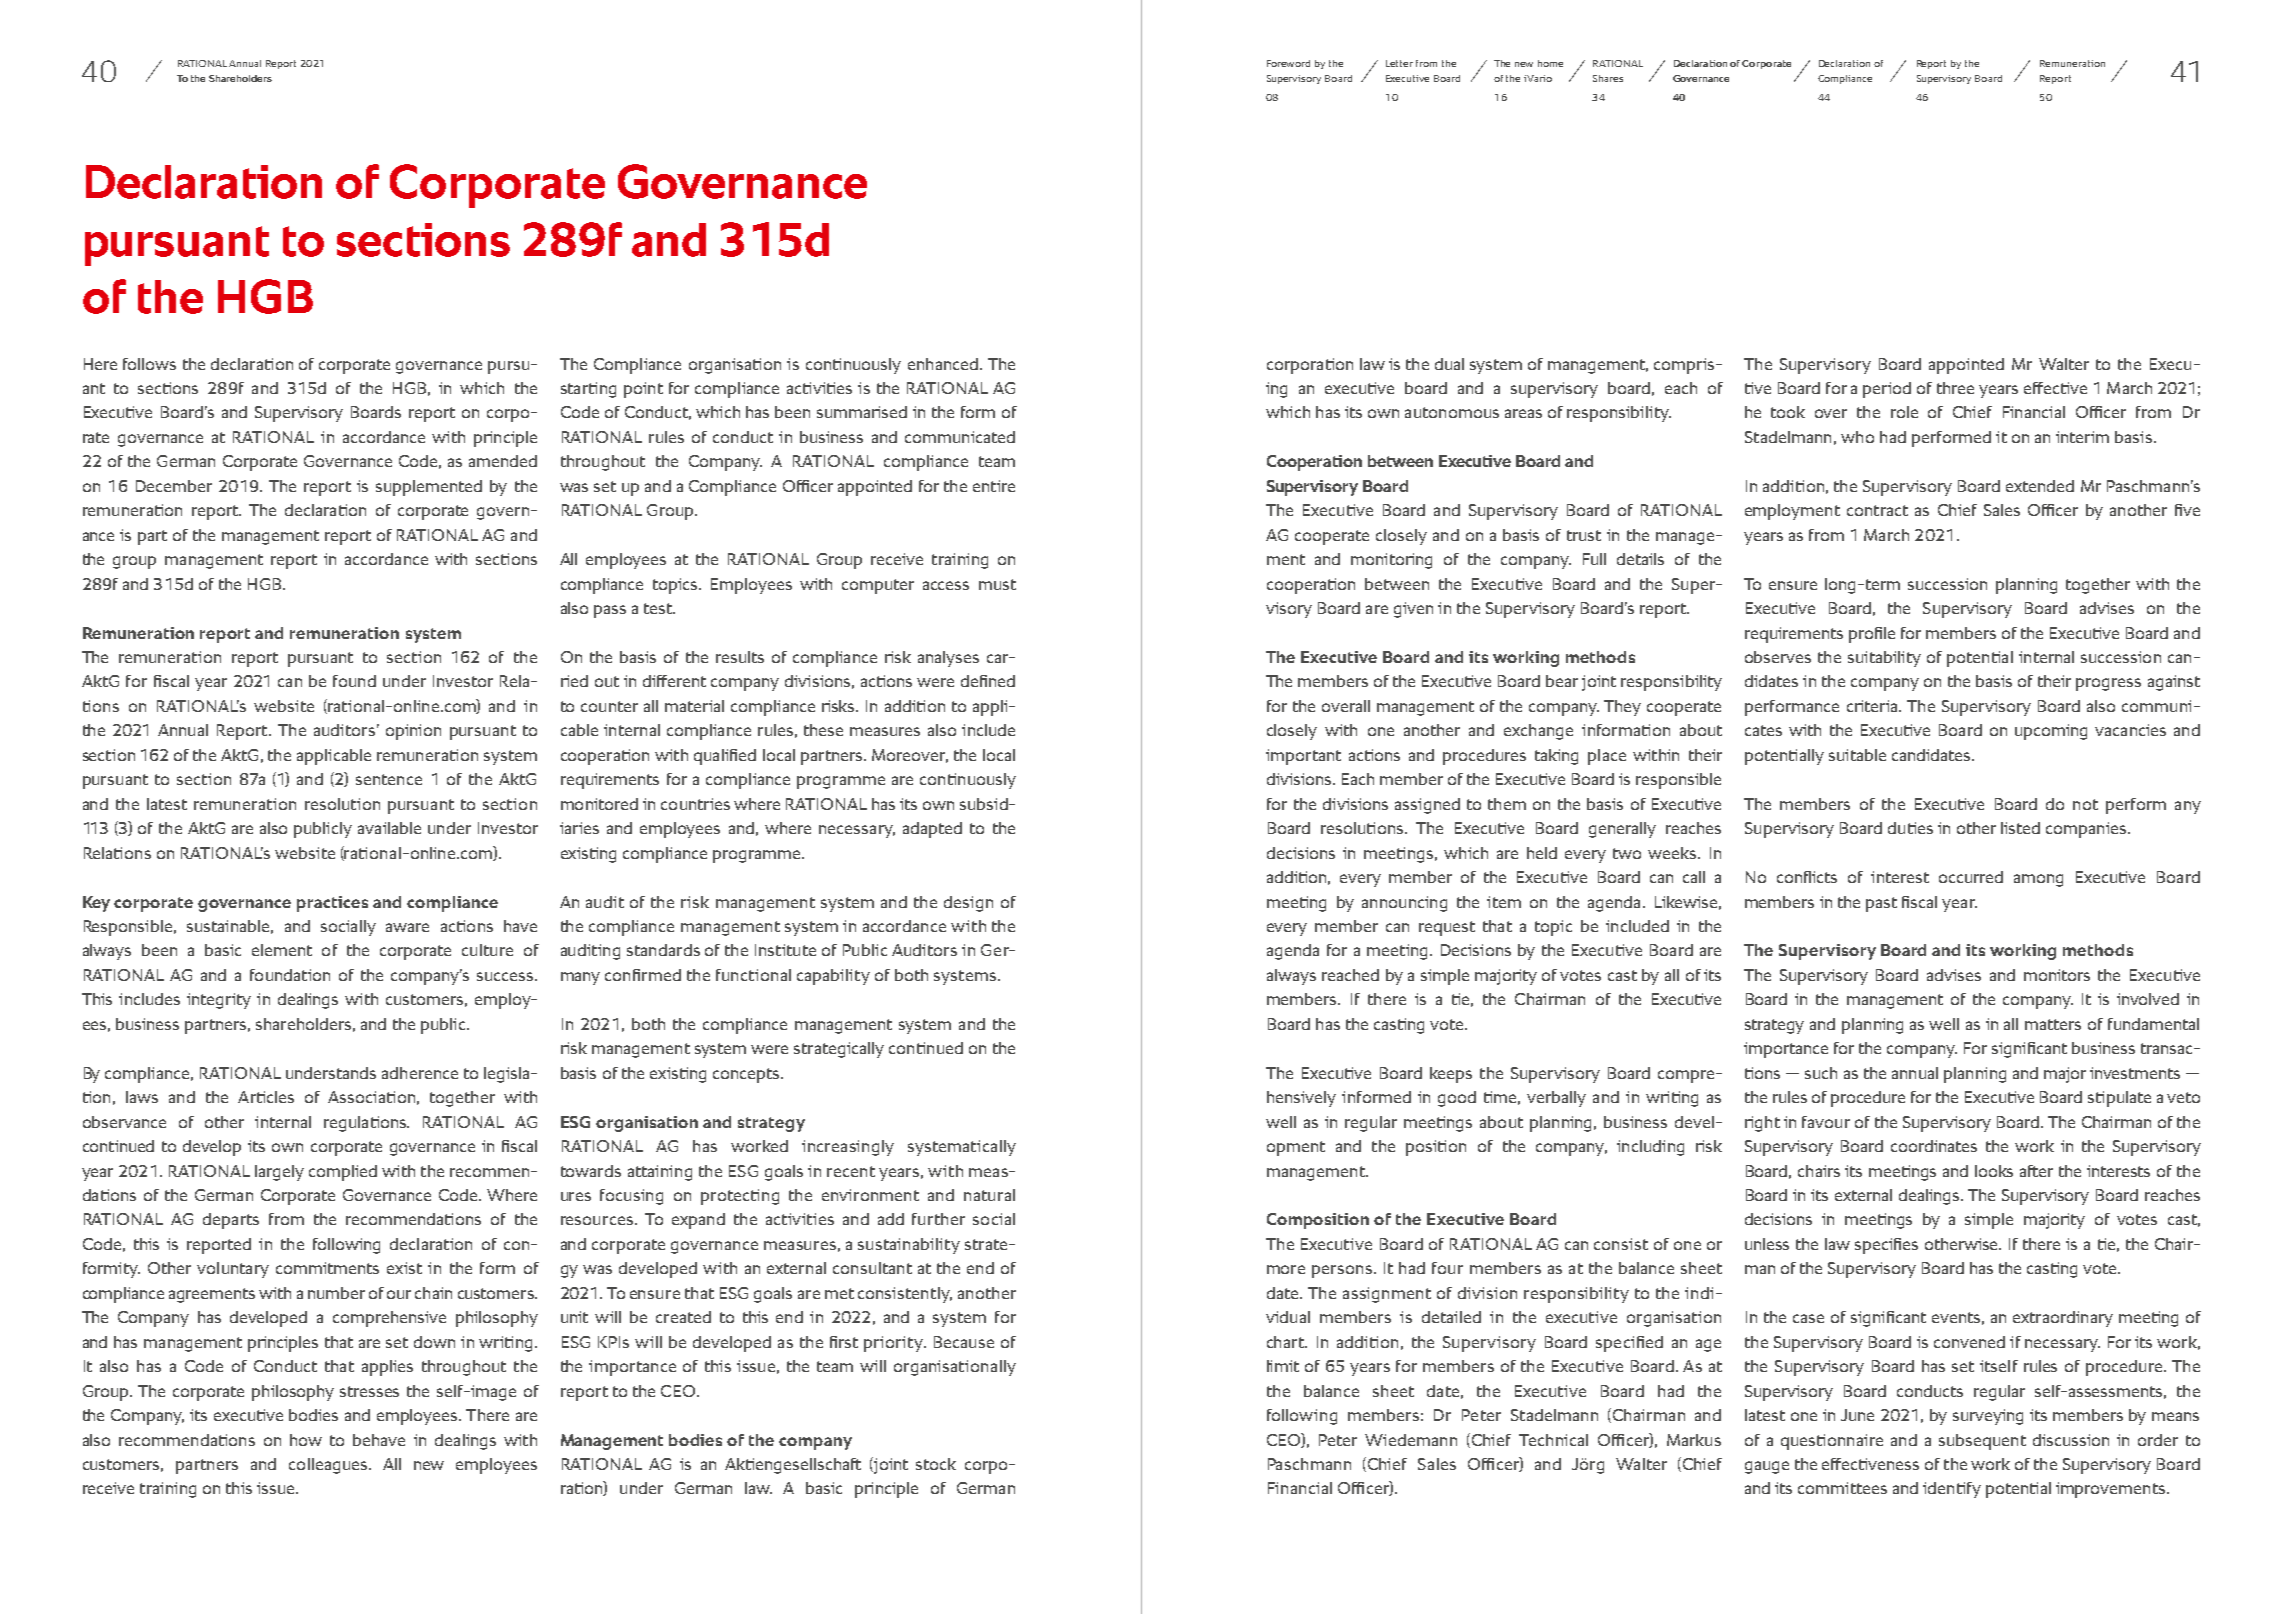  I want to click on Shares, so click(1608, 78).
